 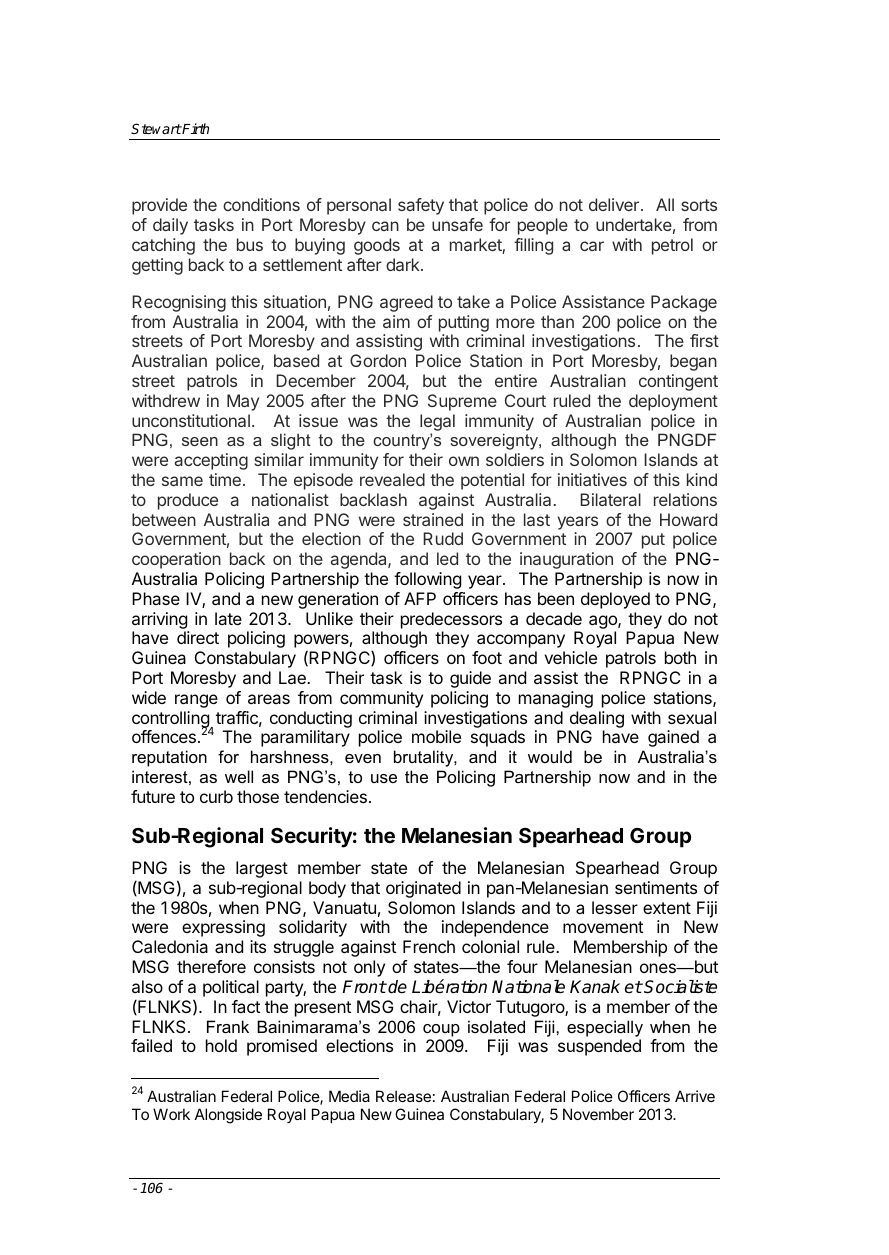 What do you see at coordinates (673, 402) in the document?
I see `deployment` at bounding box center [673, 402].
